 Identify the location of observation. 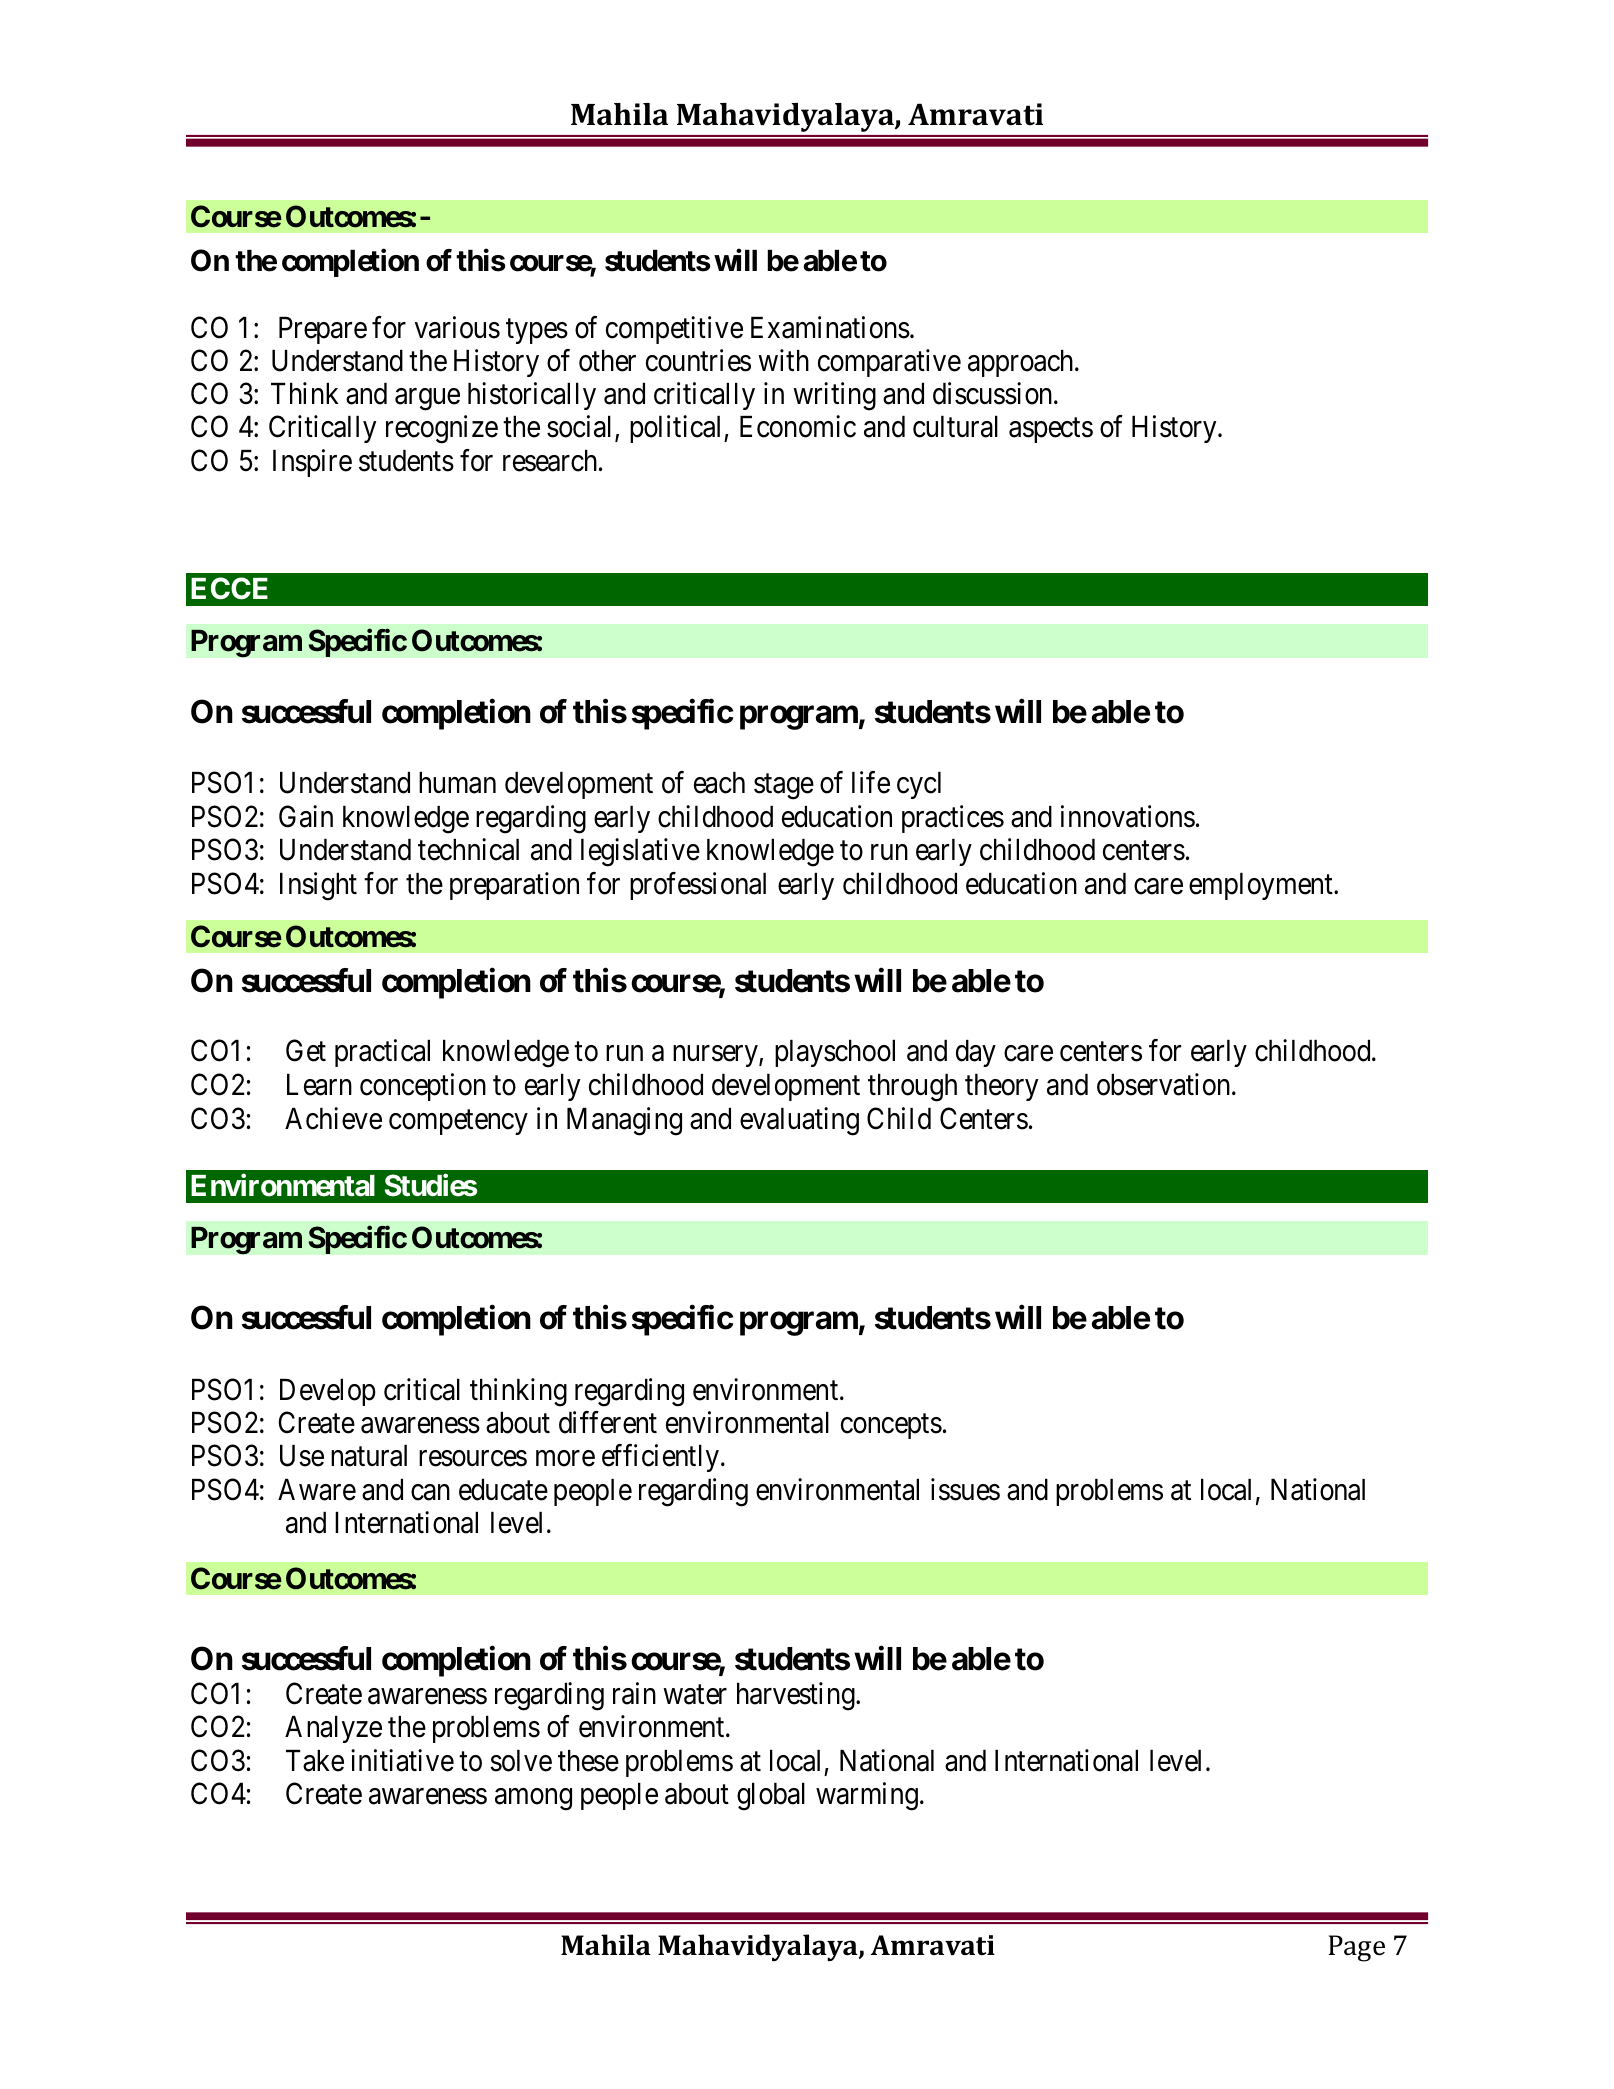
(1165, 1084).
